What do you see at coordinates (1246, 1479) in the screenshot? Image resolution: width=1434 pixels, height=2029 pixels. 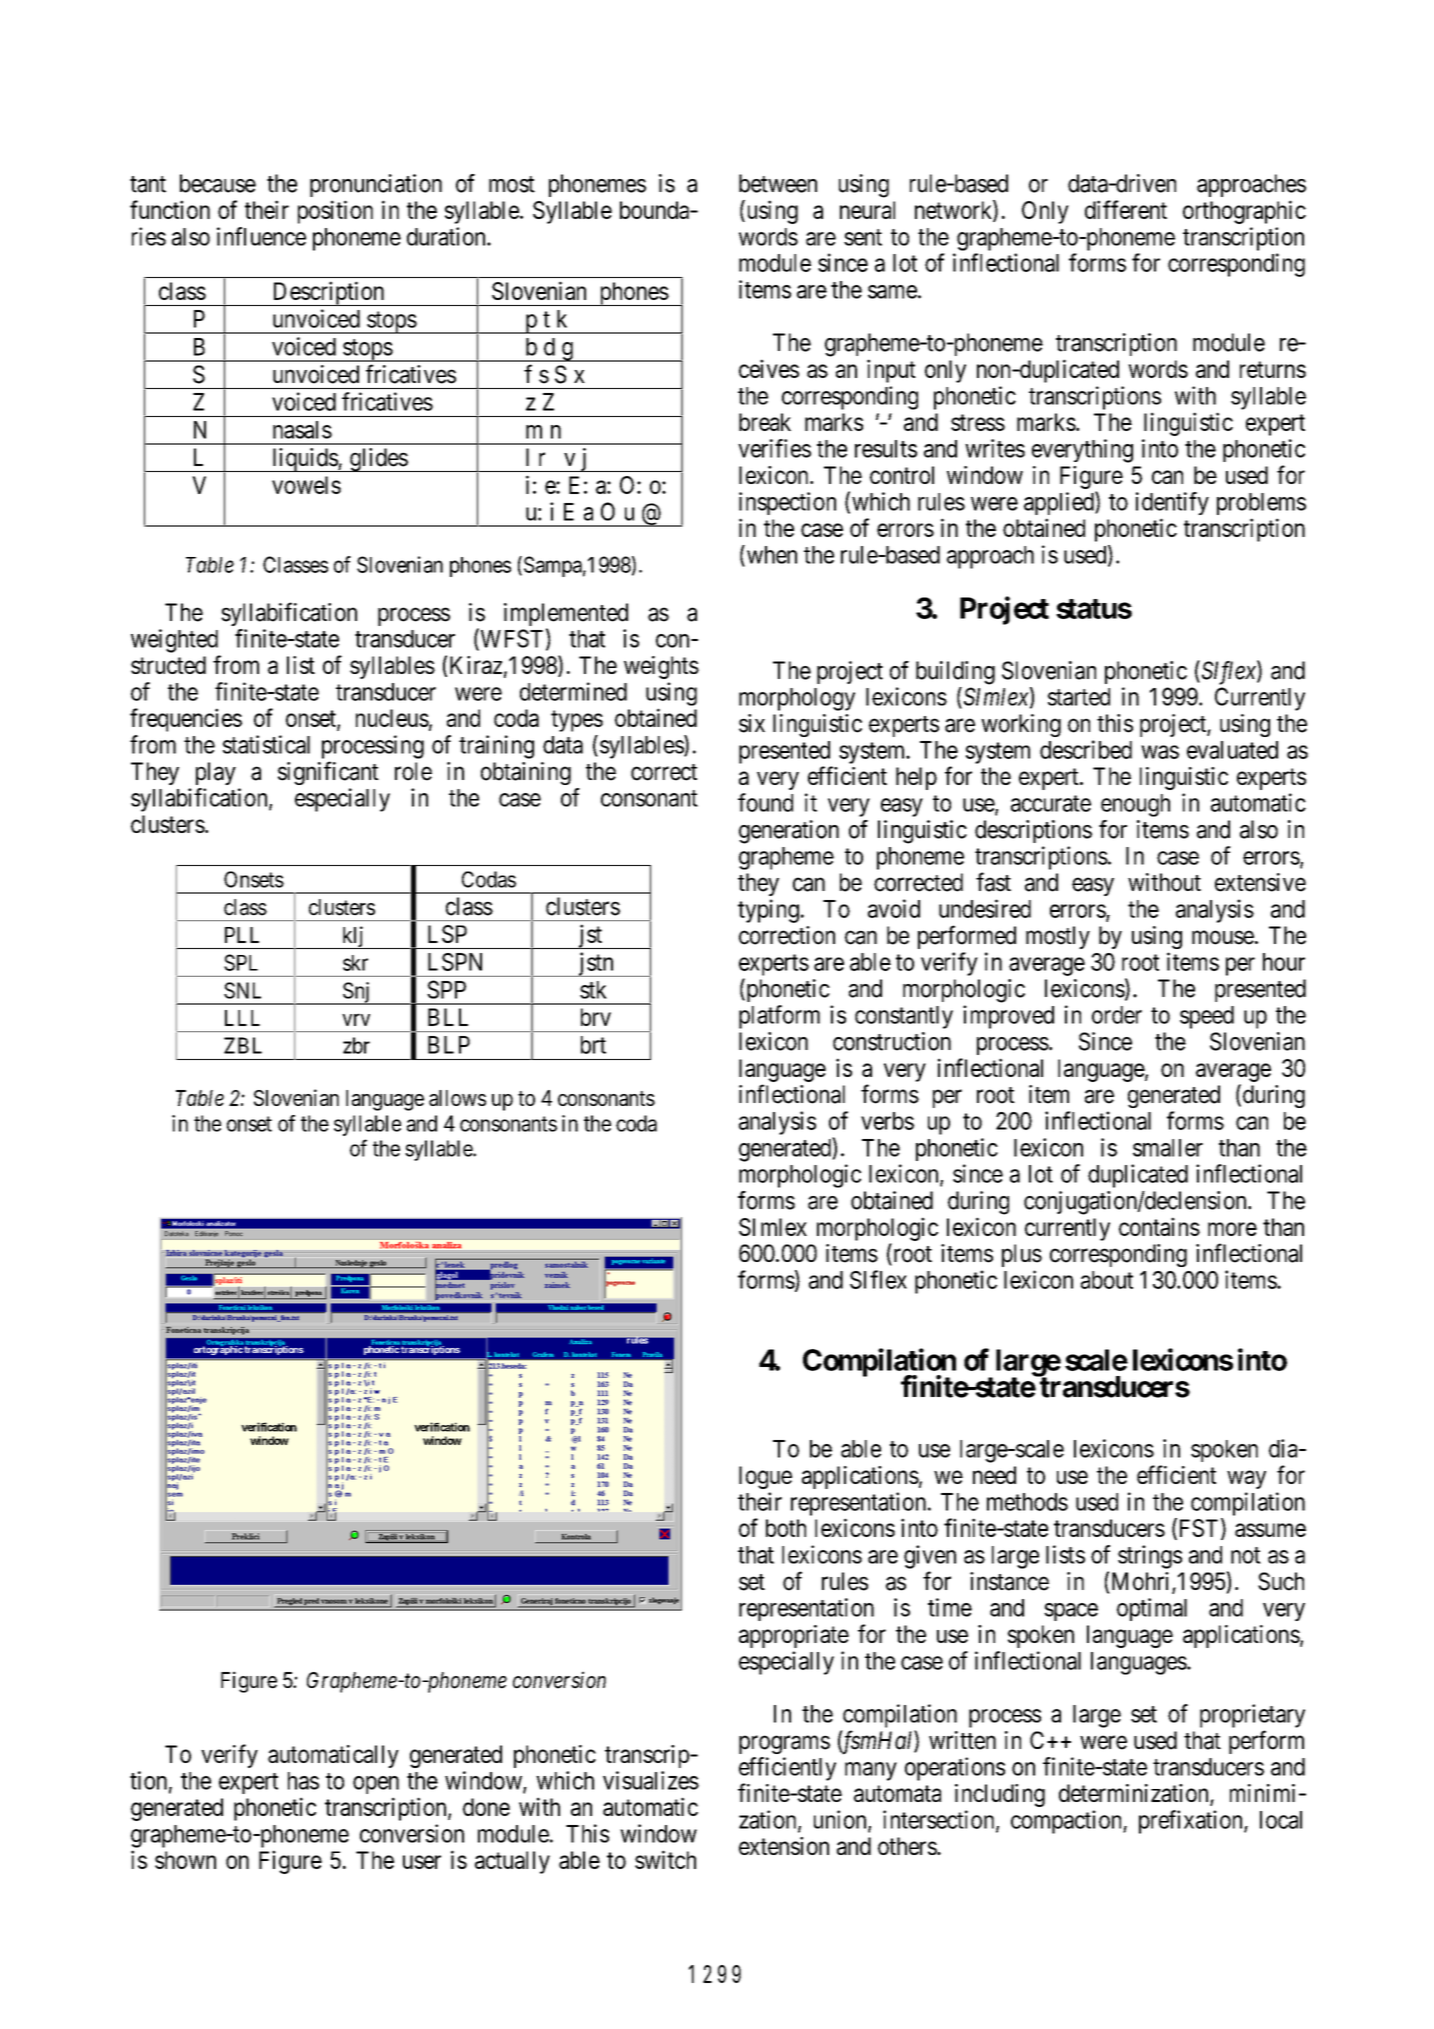 I see `way` at bounding box center [1246, 1479].
